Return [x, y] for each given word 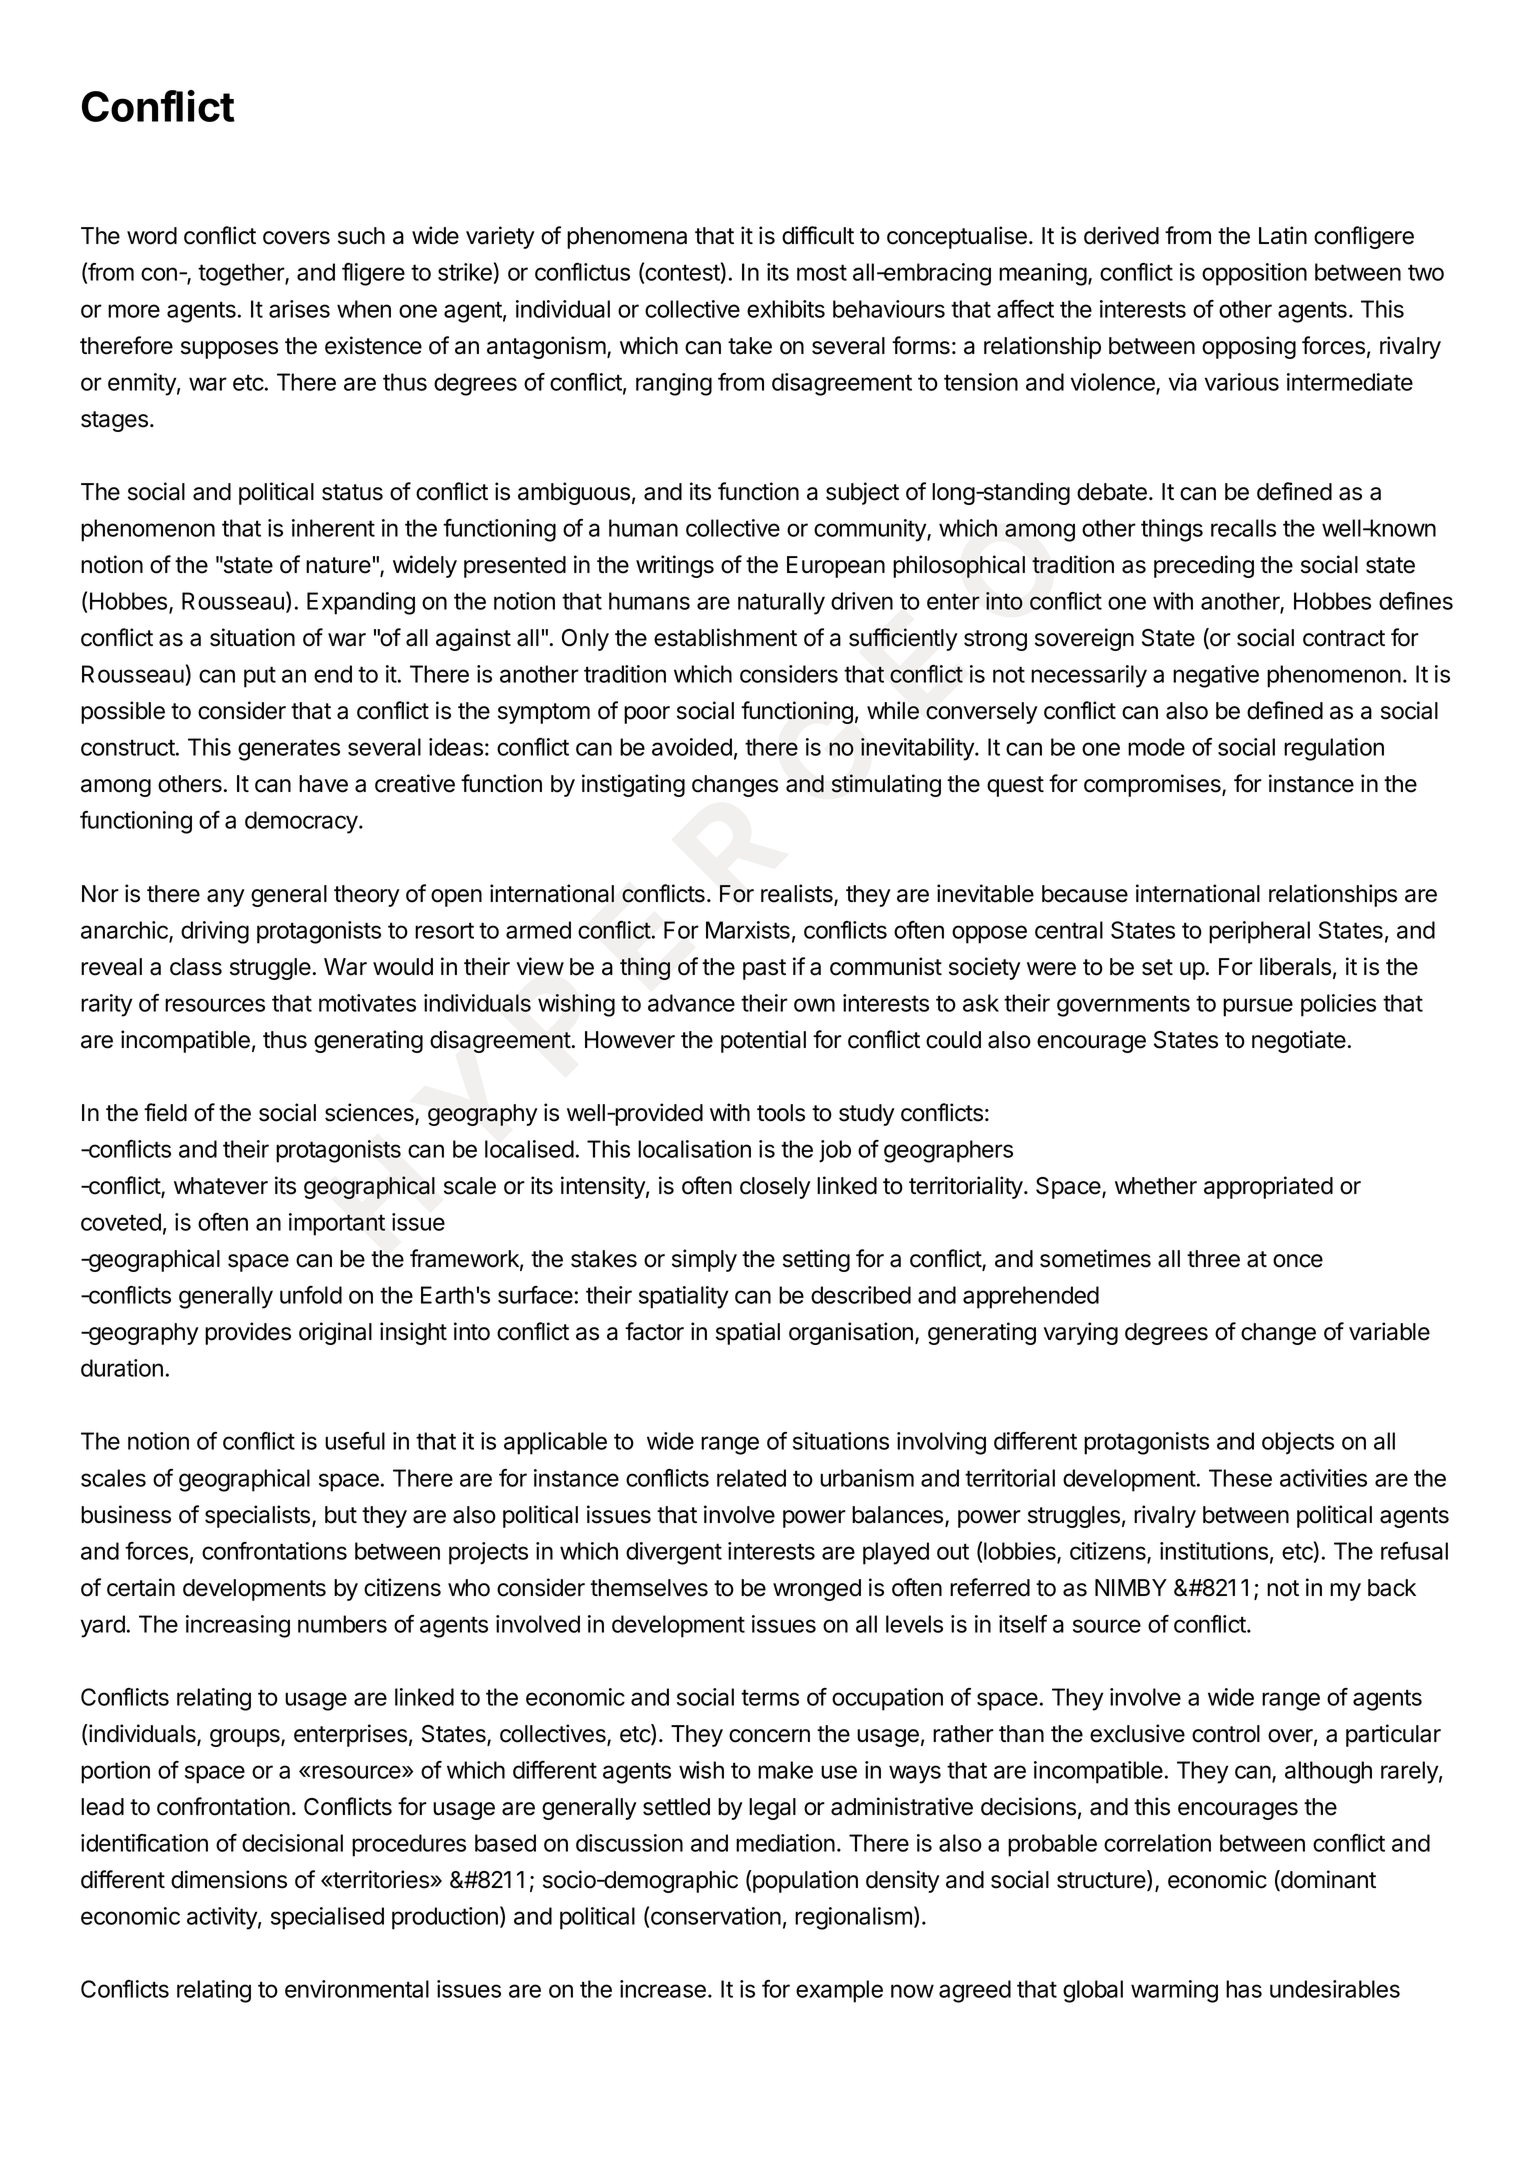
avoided [692, 747]
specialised [327, 1918]
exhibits [786, 309]
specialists [259, 1516]
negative [1216, 676]
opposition [1254, 274]
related [751, 1478]
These [1240, 1478]
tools [781, 1113]
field [165, 1112]
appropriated [1268, 1187]
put [260, 677]
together [242, 274]
